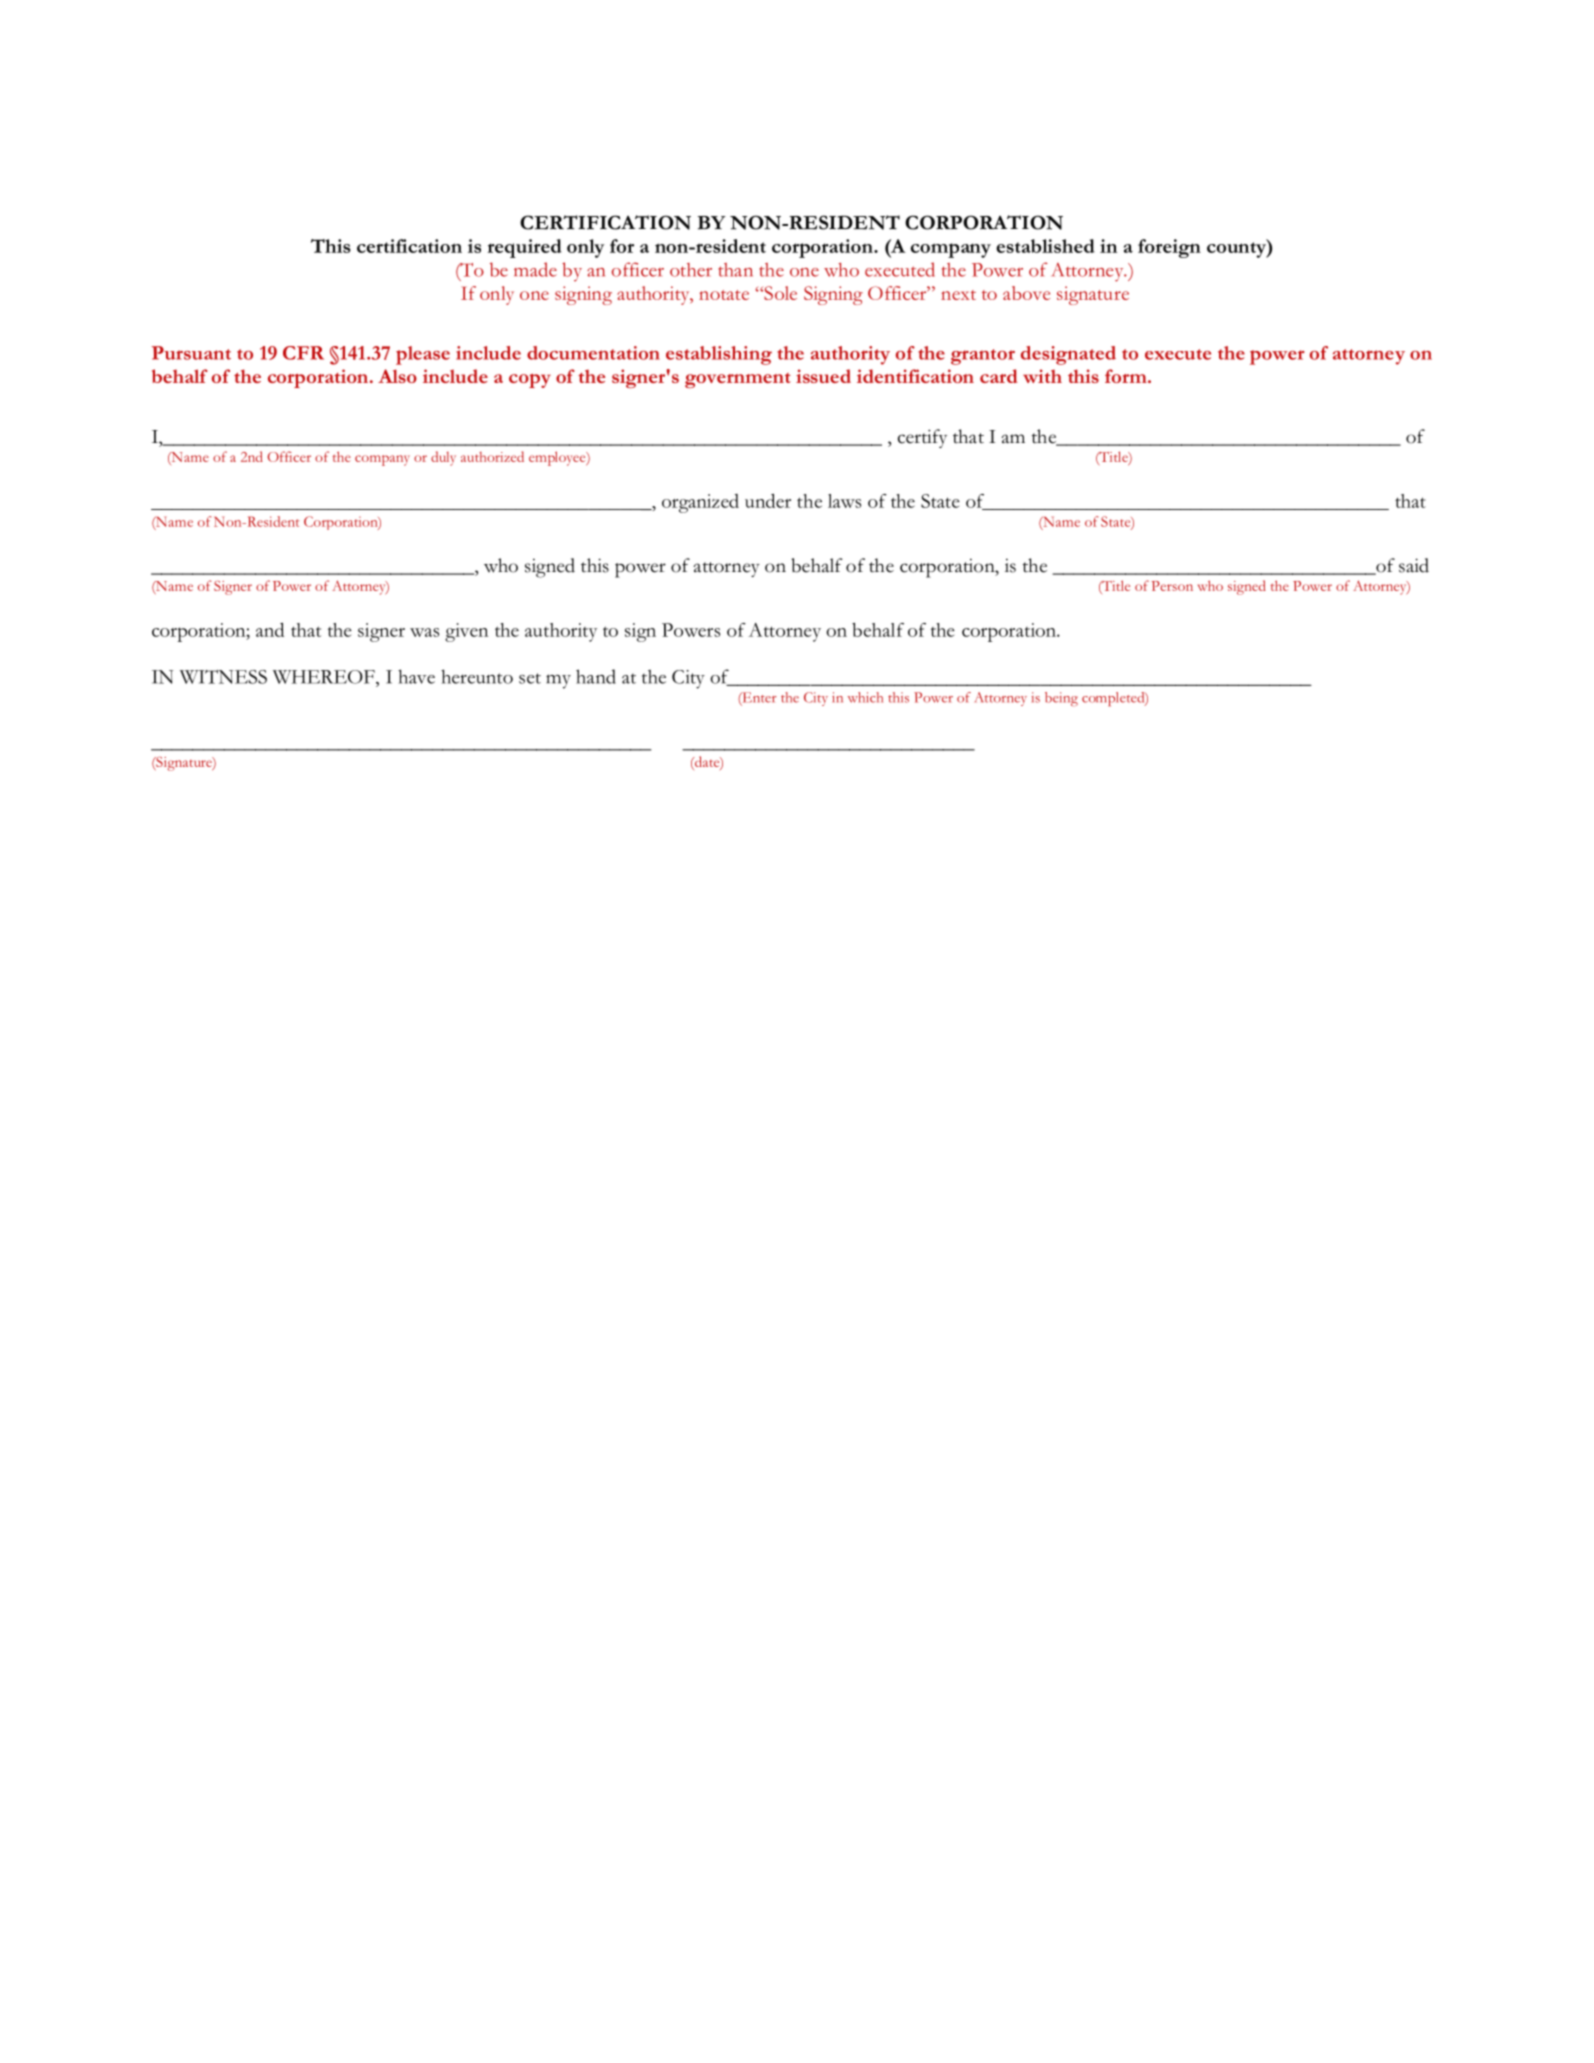 The width and height of the screenshot is (1594, 2063). I want to click on required, so click(524, 248).
